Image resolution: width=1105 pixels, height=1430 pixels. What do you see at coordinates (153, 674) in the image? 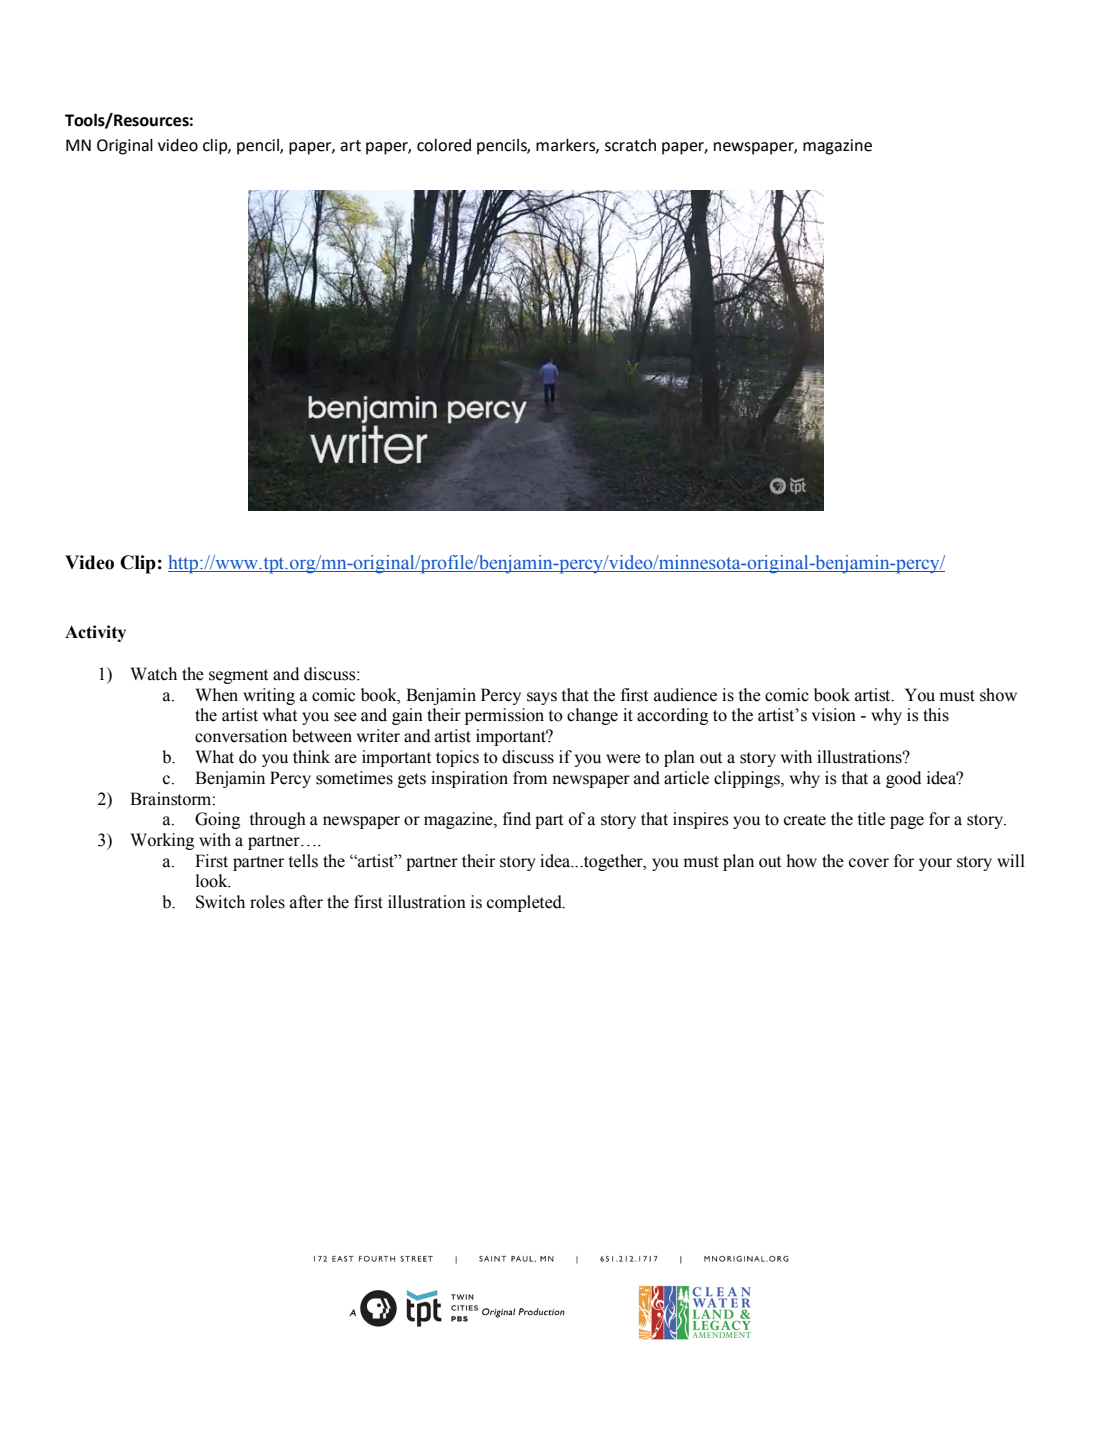
I see `Watch` at bounding box center [153, 674].
